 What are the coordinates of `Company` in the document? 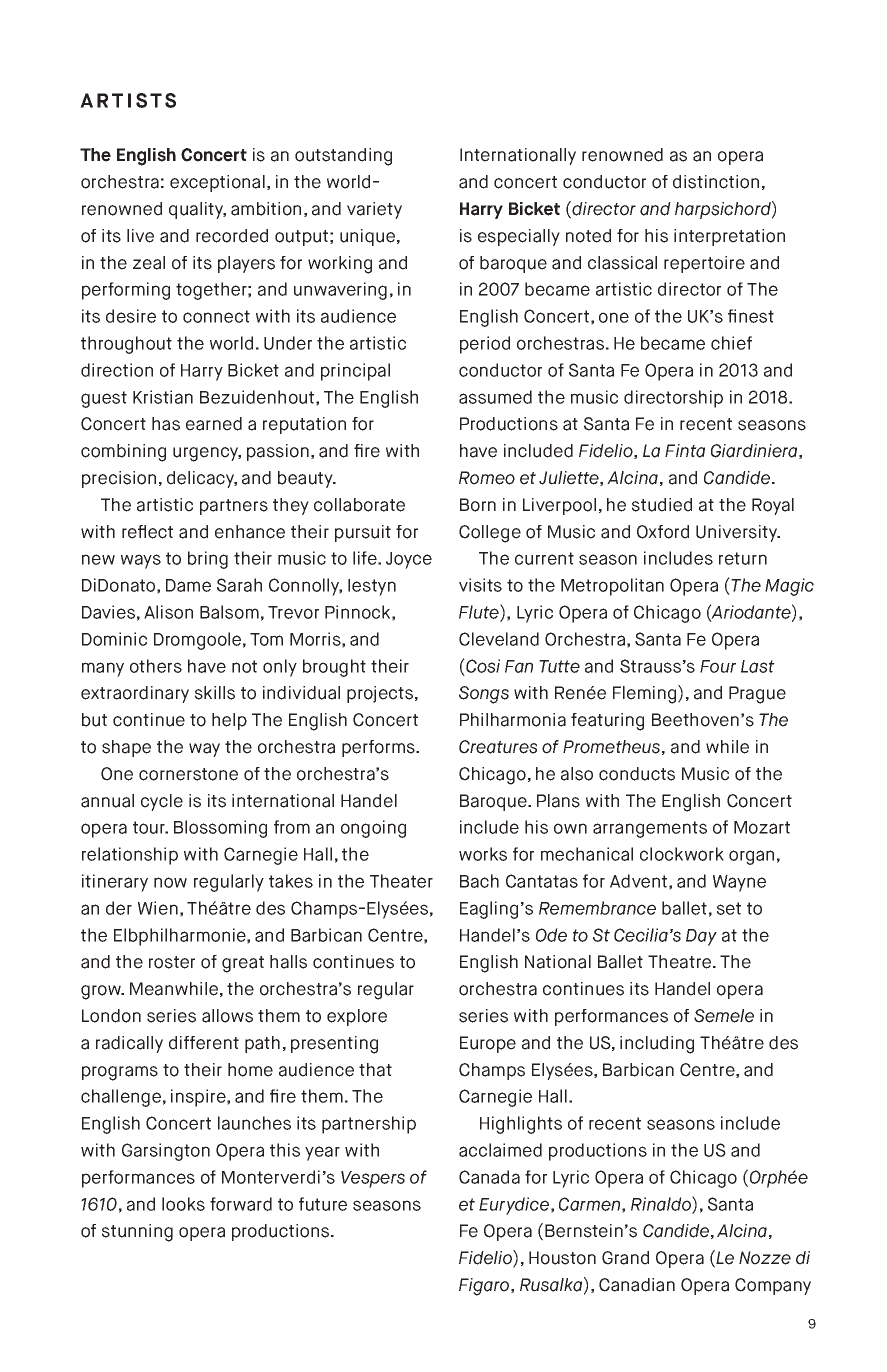 It's located at (773, 1286).
